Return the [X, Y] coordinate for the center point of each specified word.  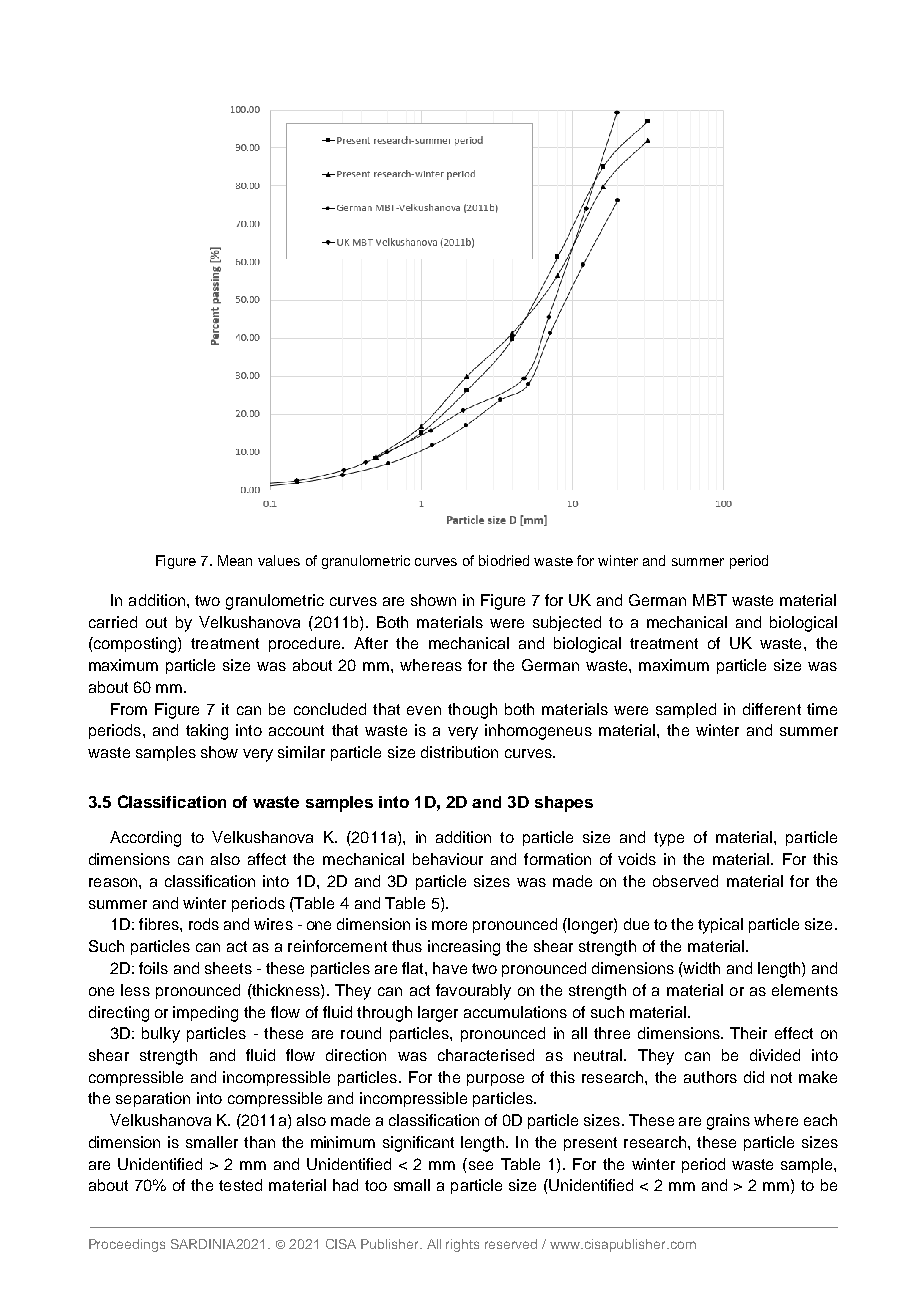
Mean [235, 560]
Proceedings [127, 1245]
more [449, 925]
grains [728, 1122]
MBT [710, 600]
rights [462, 1245]
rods [204, 924]
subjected [567, 623]
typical [720, 926]
